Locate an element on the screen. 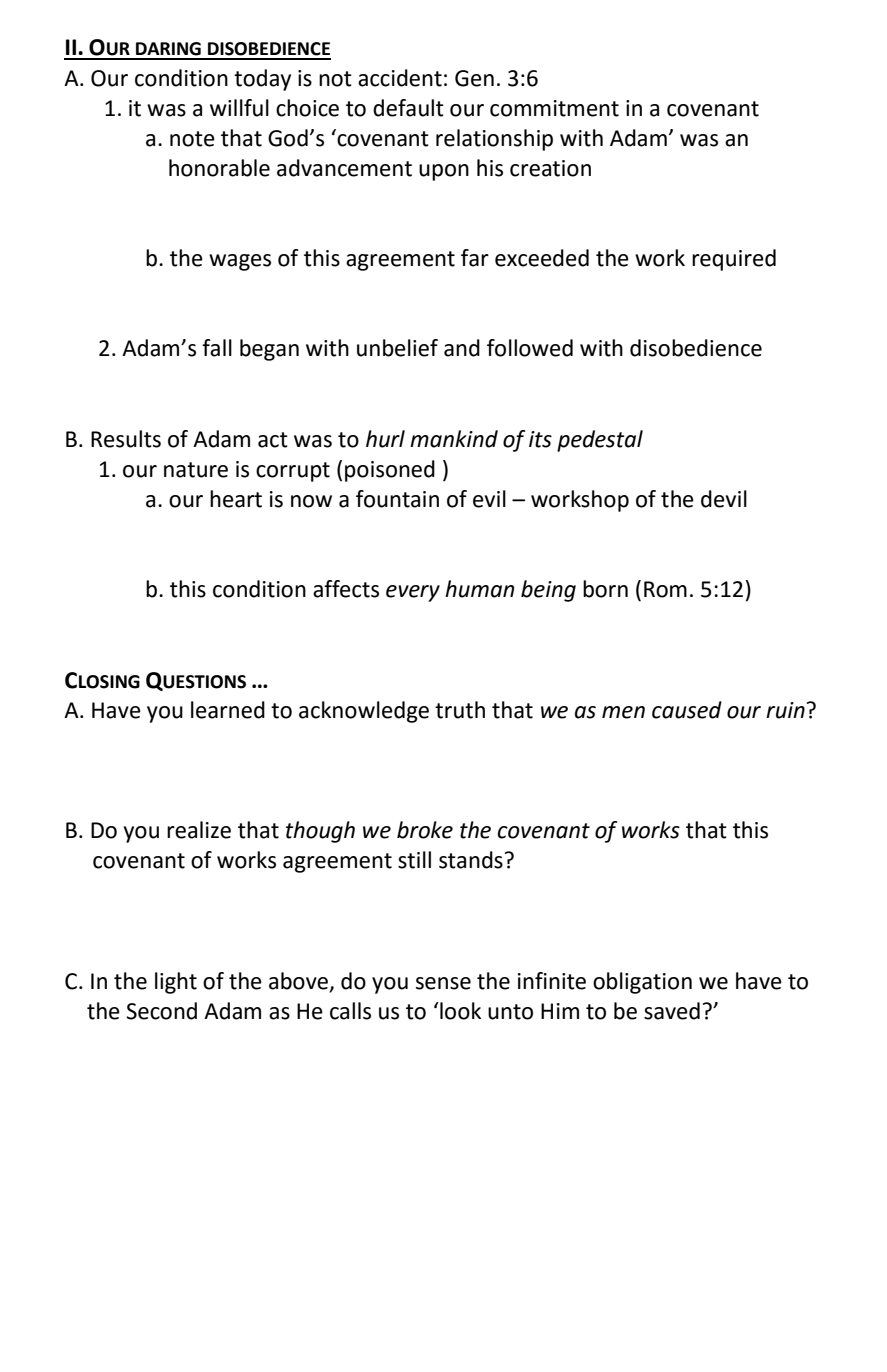 The width and height of the screenshot is (887, 1372). commitment is located at coordinates (554, 108).
